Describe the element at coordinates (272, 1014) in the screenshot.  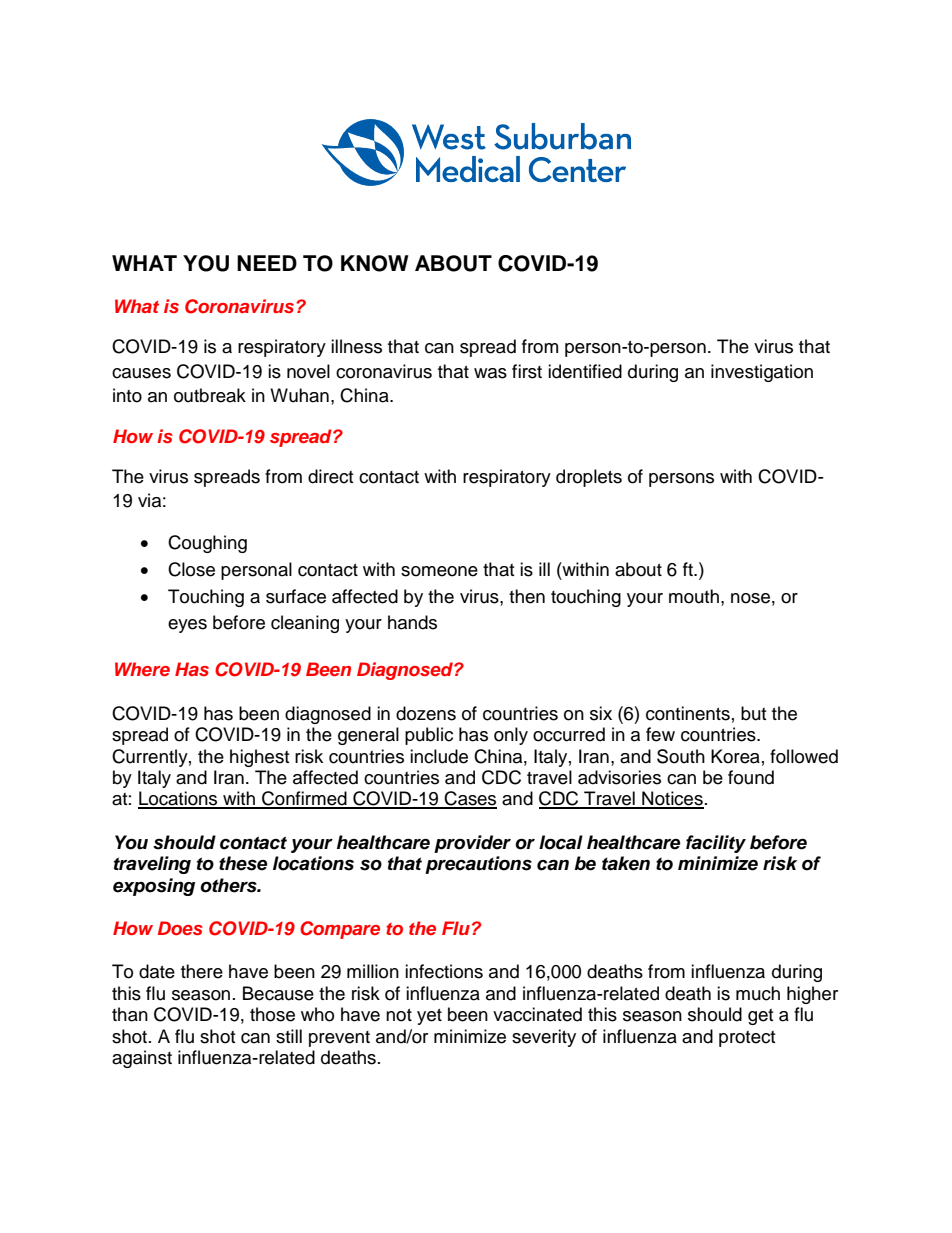
I see `those` at that location.
